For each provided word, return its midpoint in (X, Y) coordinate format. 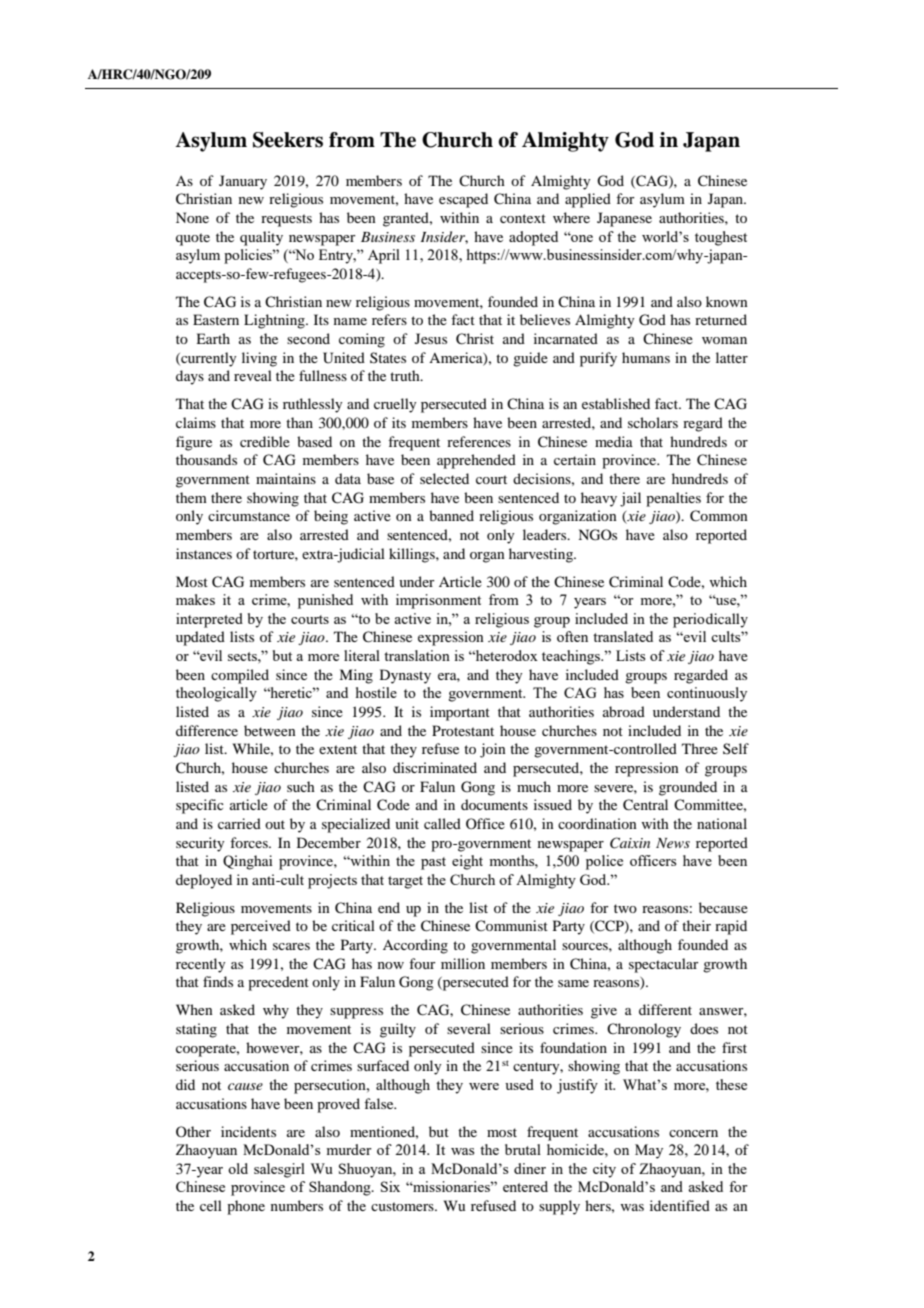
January (243, 182)
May (649, 1151)
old (238, 1168)
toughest (721, 238)
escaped (463, 200)
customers (403, 1206)
